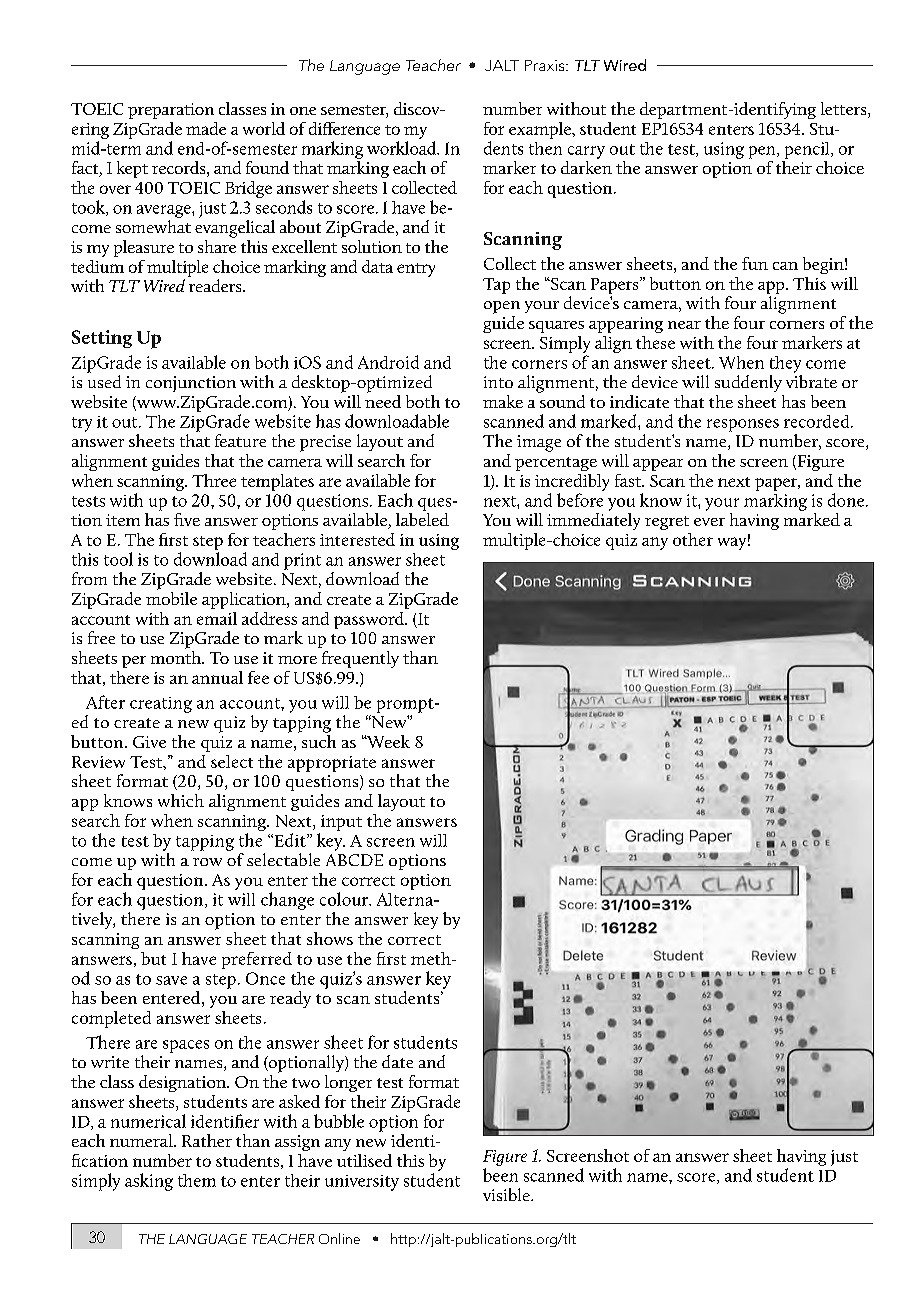  What do you see at coordinates (539, 443) in the screenshot?
I see `image` at bounding box center [539, 443].
